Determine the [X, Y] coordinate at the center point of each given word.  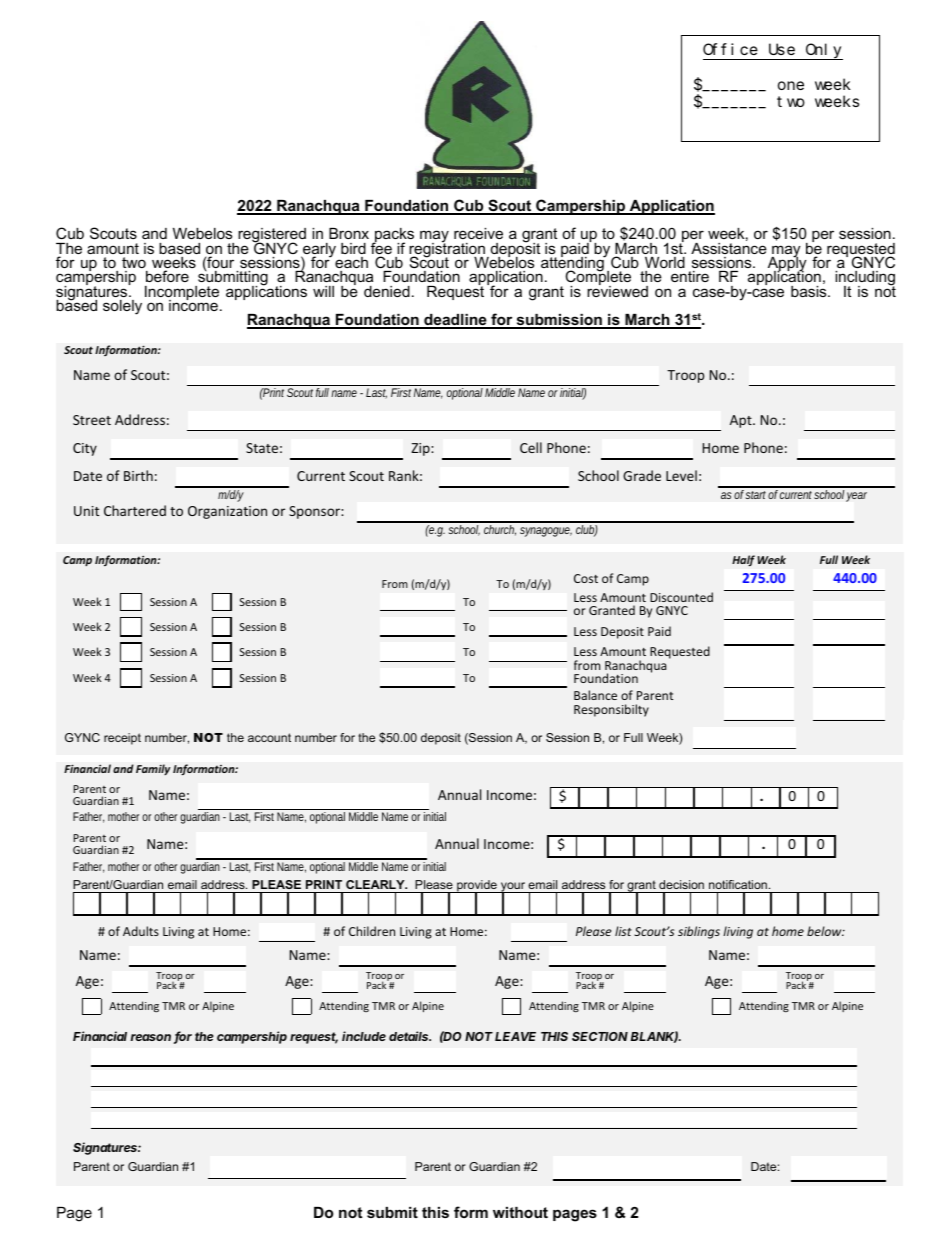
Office [730, 49]
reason [151, 1037]
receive [478, 233]
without [520, 1212]
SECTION [600, 1036]
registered [271, 237]
